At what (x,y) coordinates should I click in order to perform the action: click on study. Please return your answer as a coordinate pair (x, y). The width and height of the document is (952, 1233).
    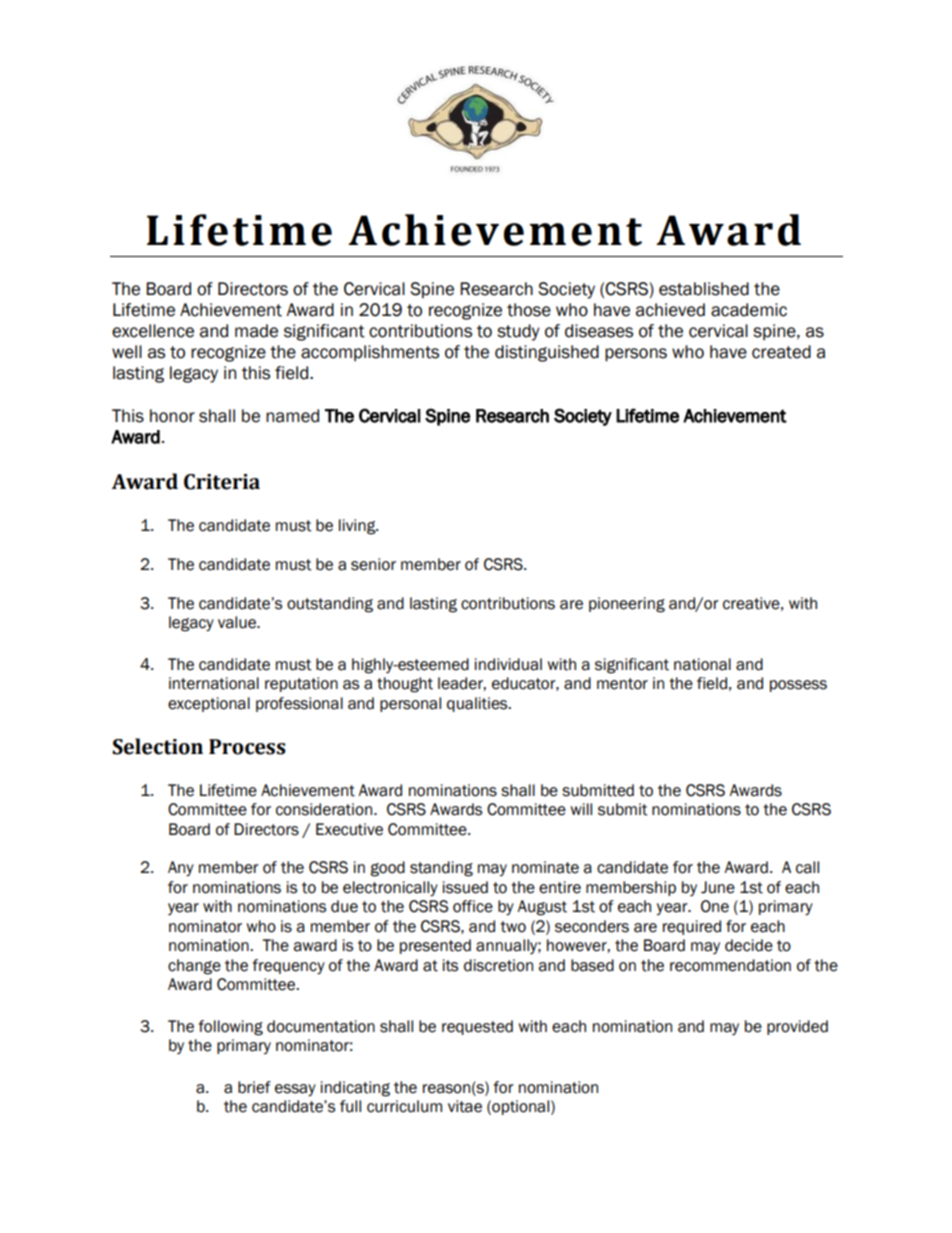
    Looking at the image, I should click on (518, 332).
